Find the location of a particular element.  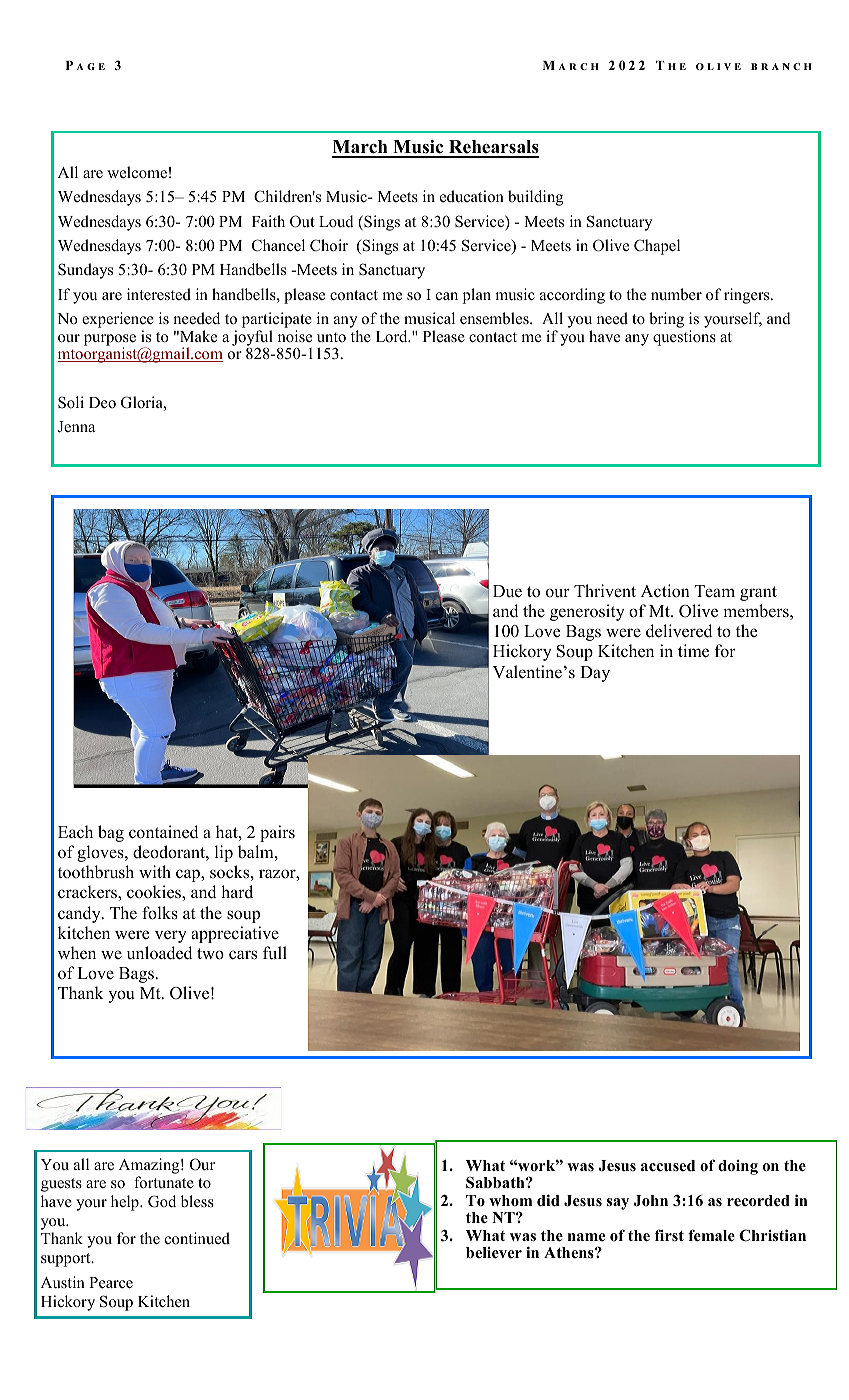

education is located at coordinates (472, 196).
